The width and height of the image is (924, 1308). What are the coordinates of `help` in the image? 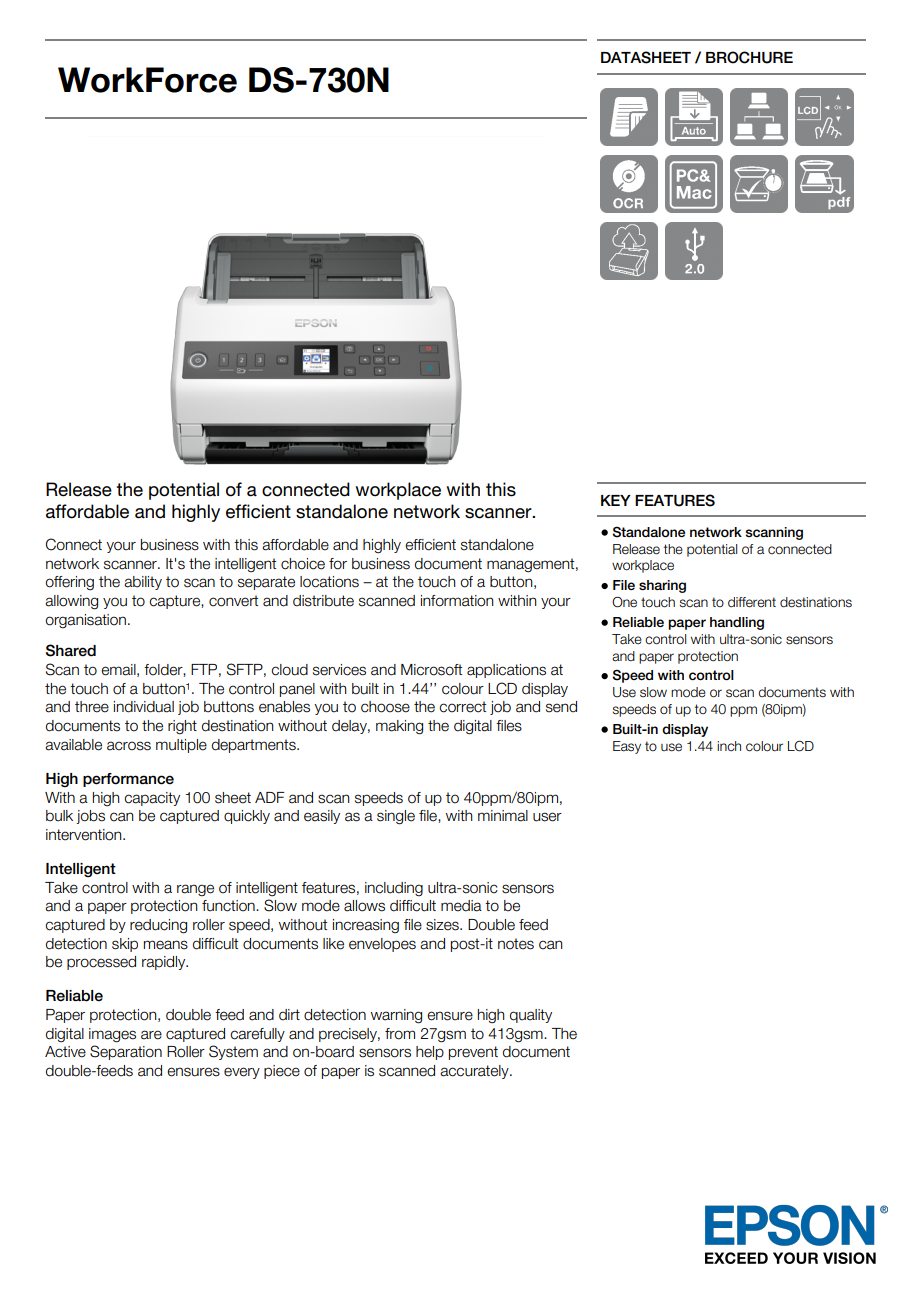 It's located at (430, 1053).
